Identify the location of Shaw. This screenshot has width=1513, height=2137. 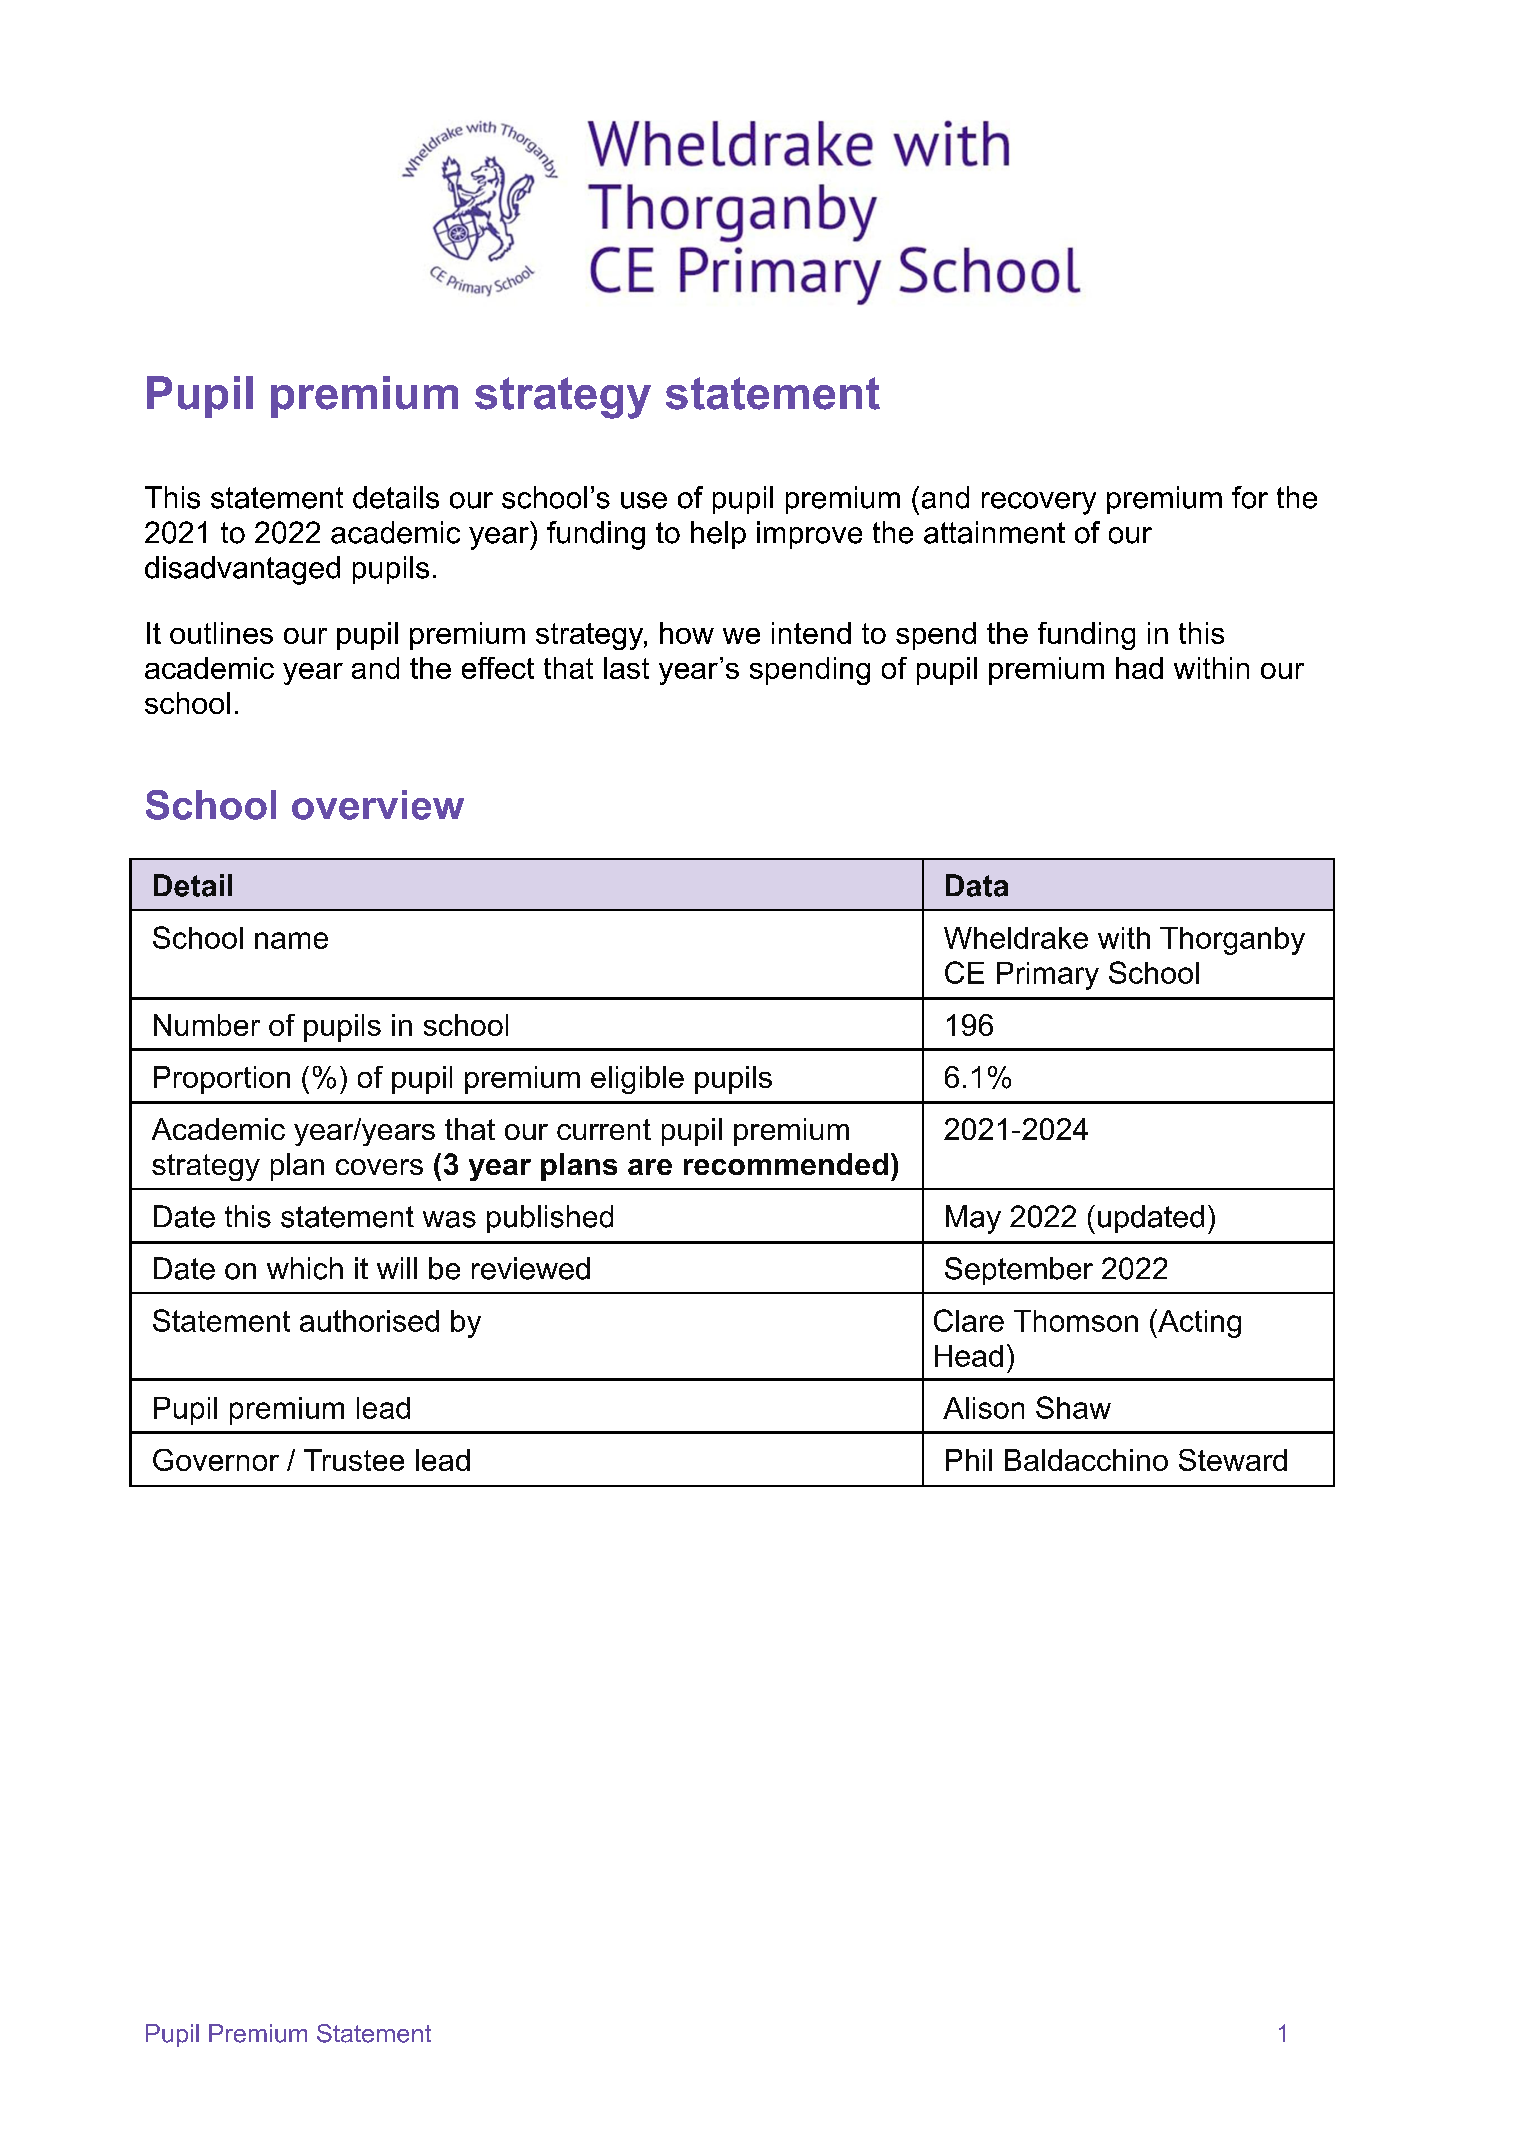
(1073, 1407).
